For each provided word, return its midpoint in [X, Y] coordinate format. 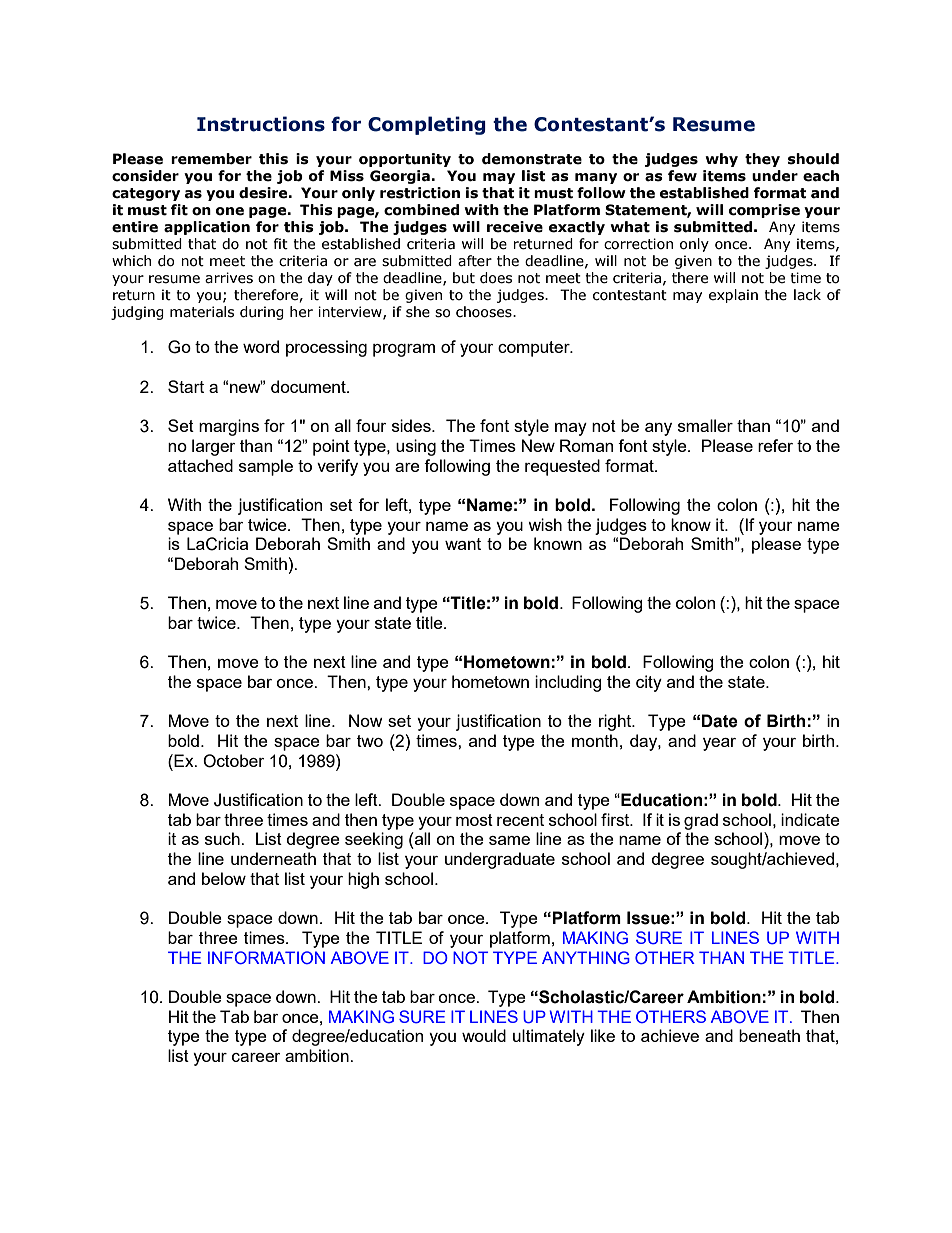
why [721, 160]
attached [200, 465]
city [649, 683]
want [463, 544]
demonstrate [532, 159]
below [224, 878]
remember [211, 159]
